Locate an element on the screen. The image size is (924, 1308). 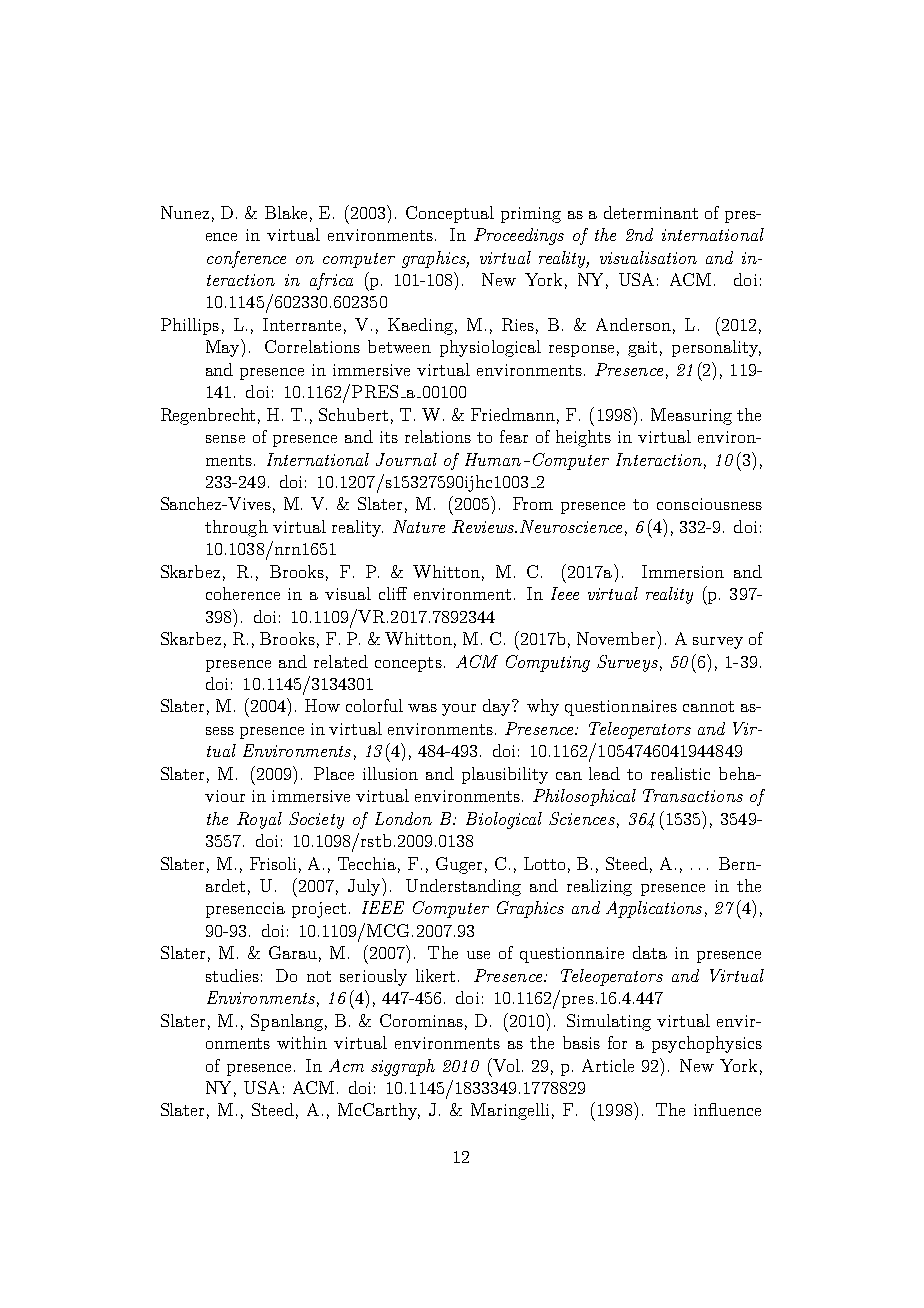
Vol is located at coordinates (505, 1065).
